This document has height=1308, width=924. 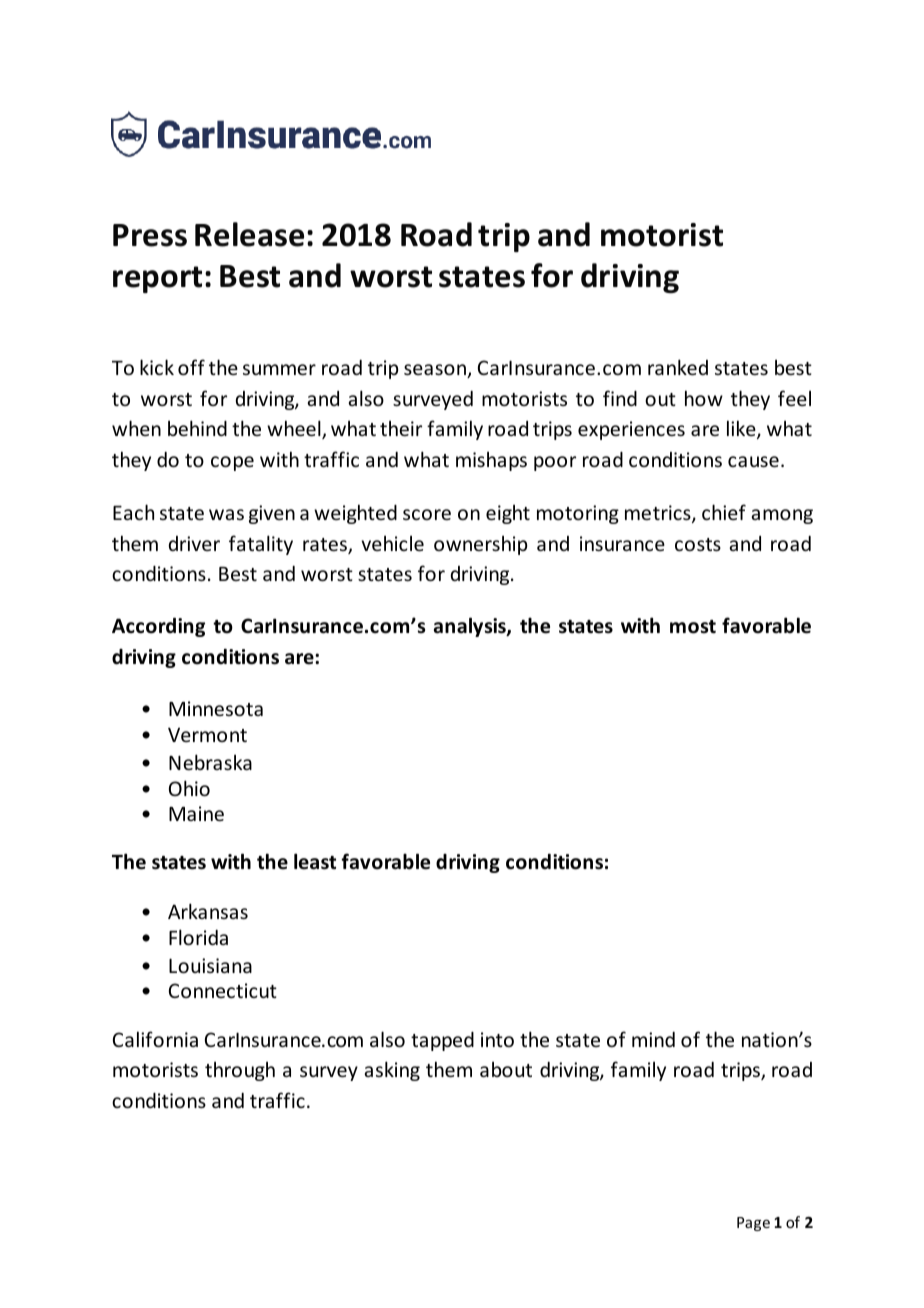 I want to click on Arkansas, so click(x=208, y=911).
